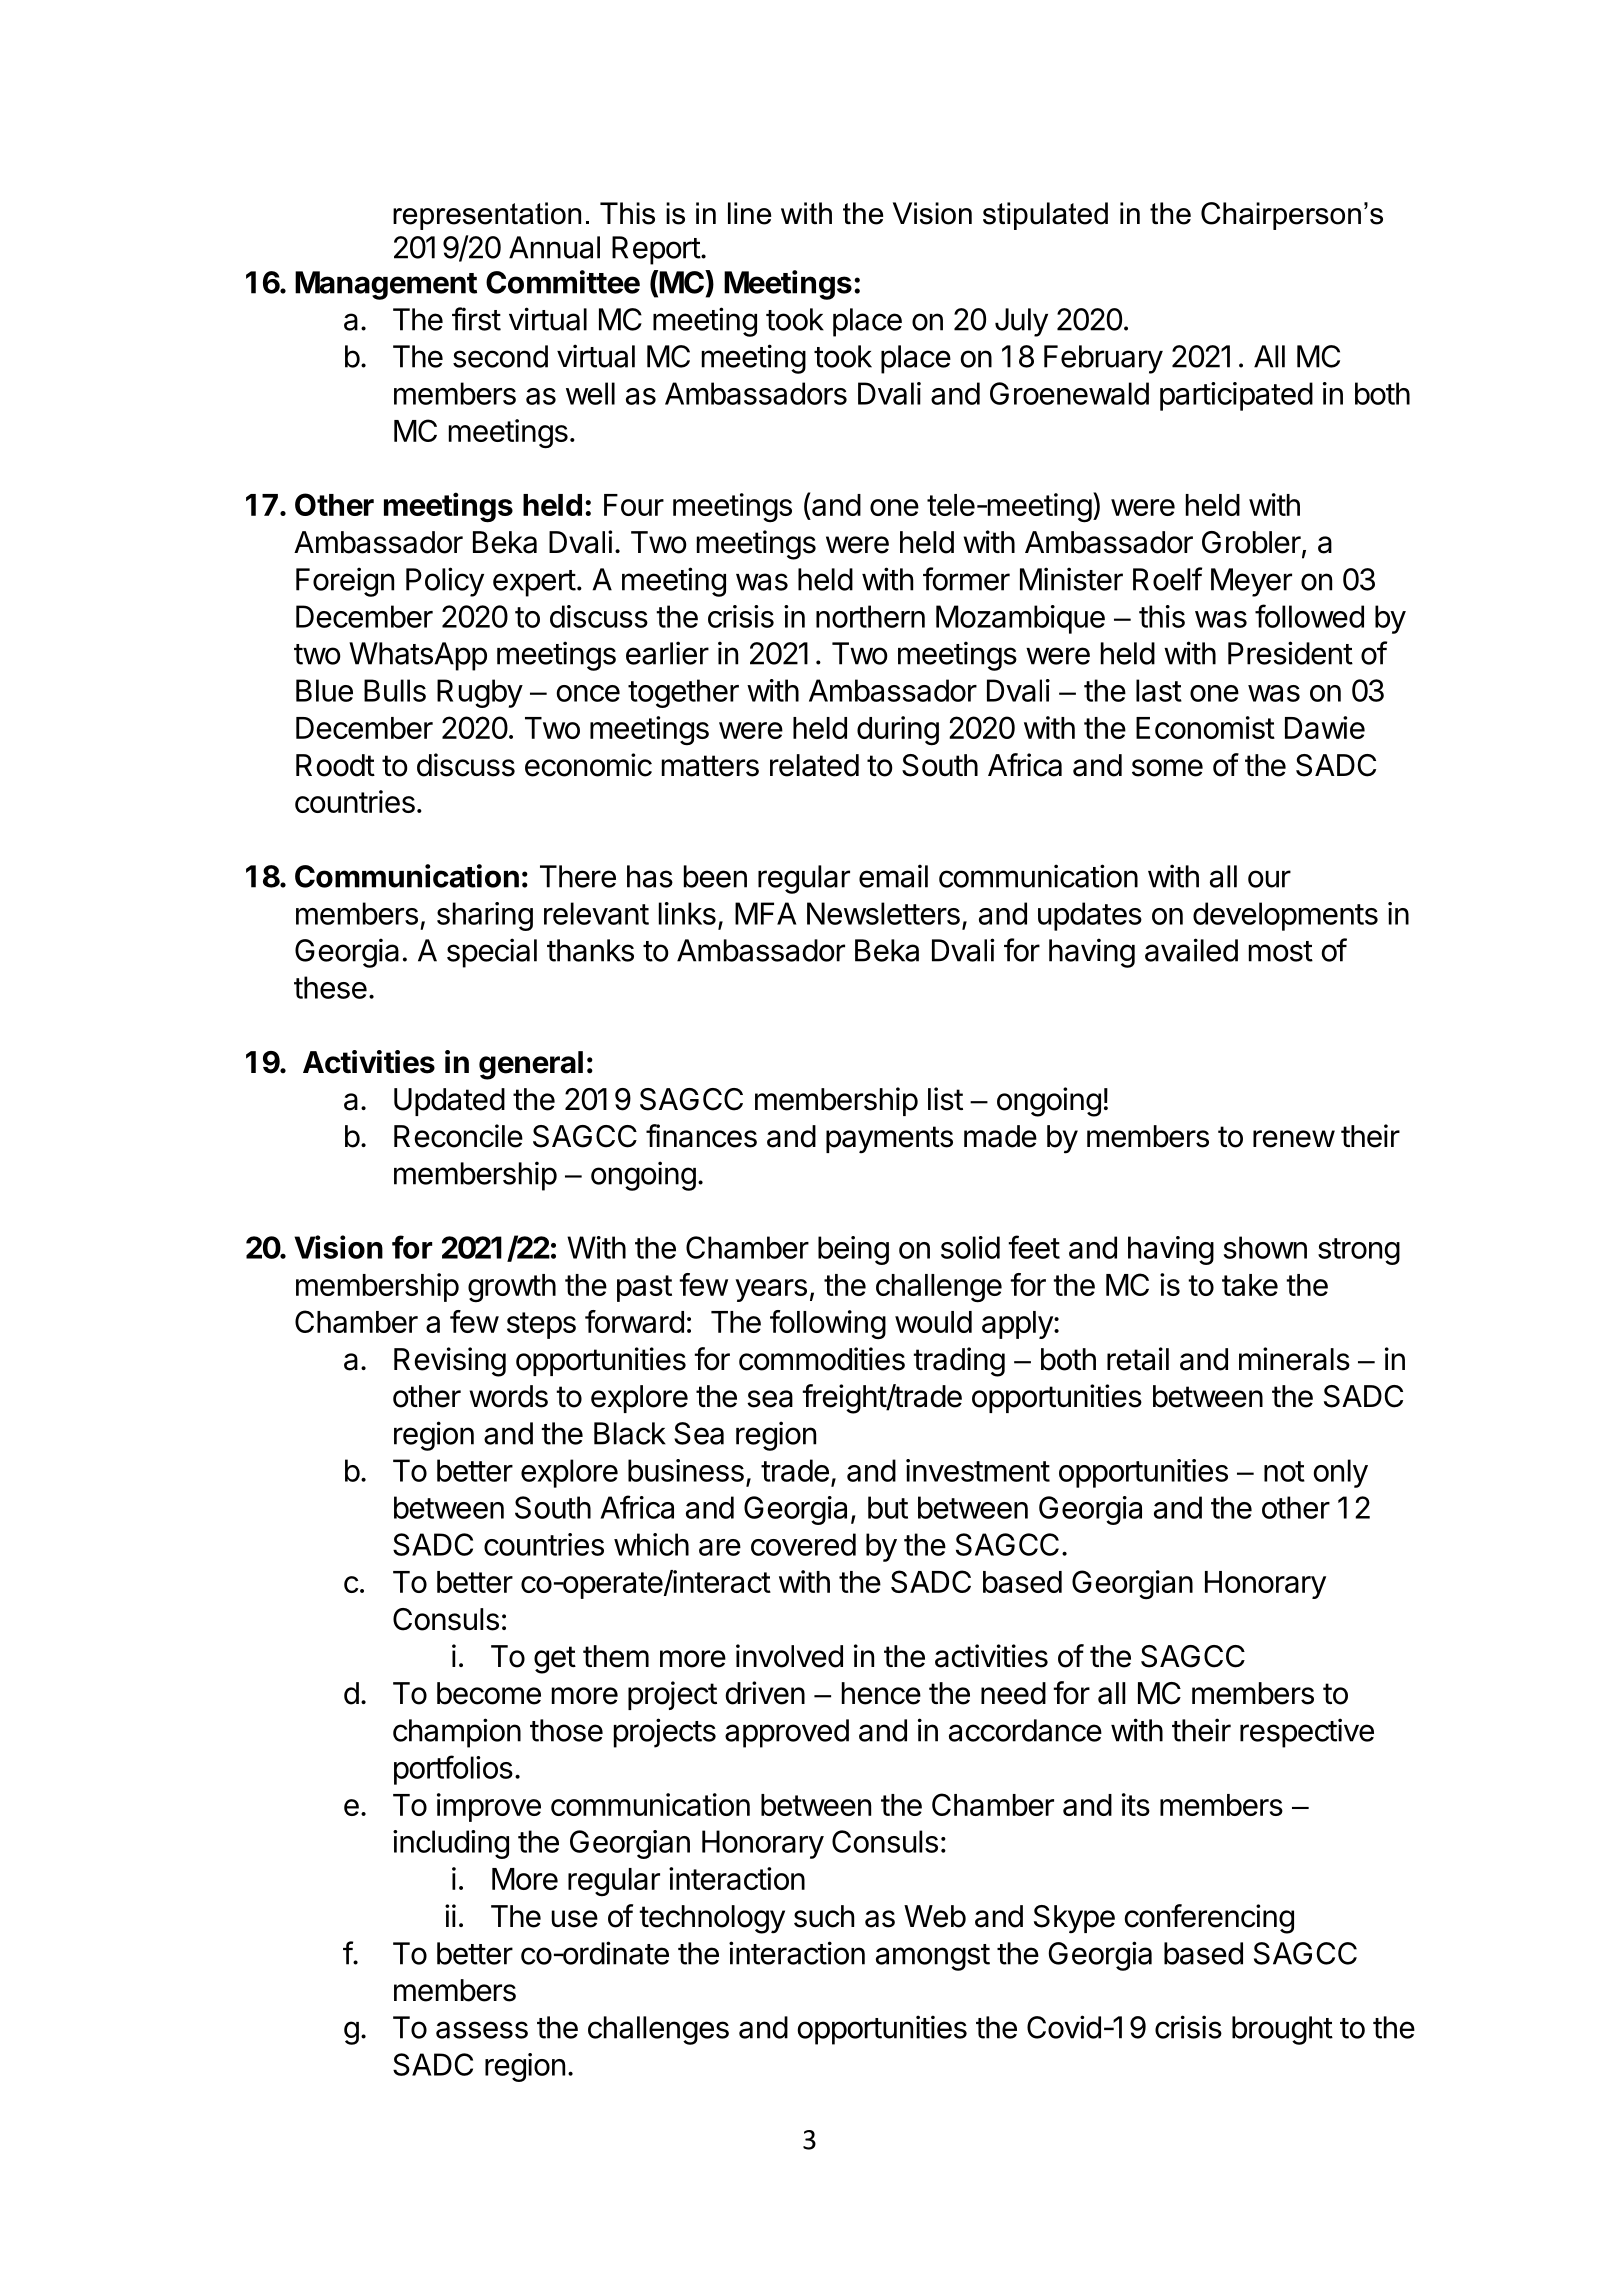 This screenshot has height=2290, width=1619. Describe the element at coordinates (1236, 396) in the screenshot. I see `participated` at that location.
